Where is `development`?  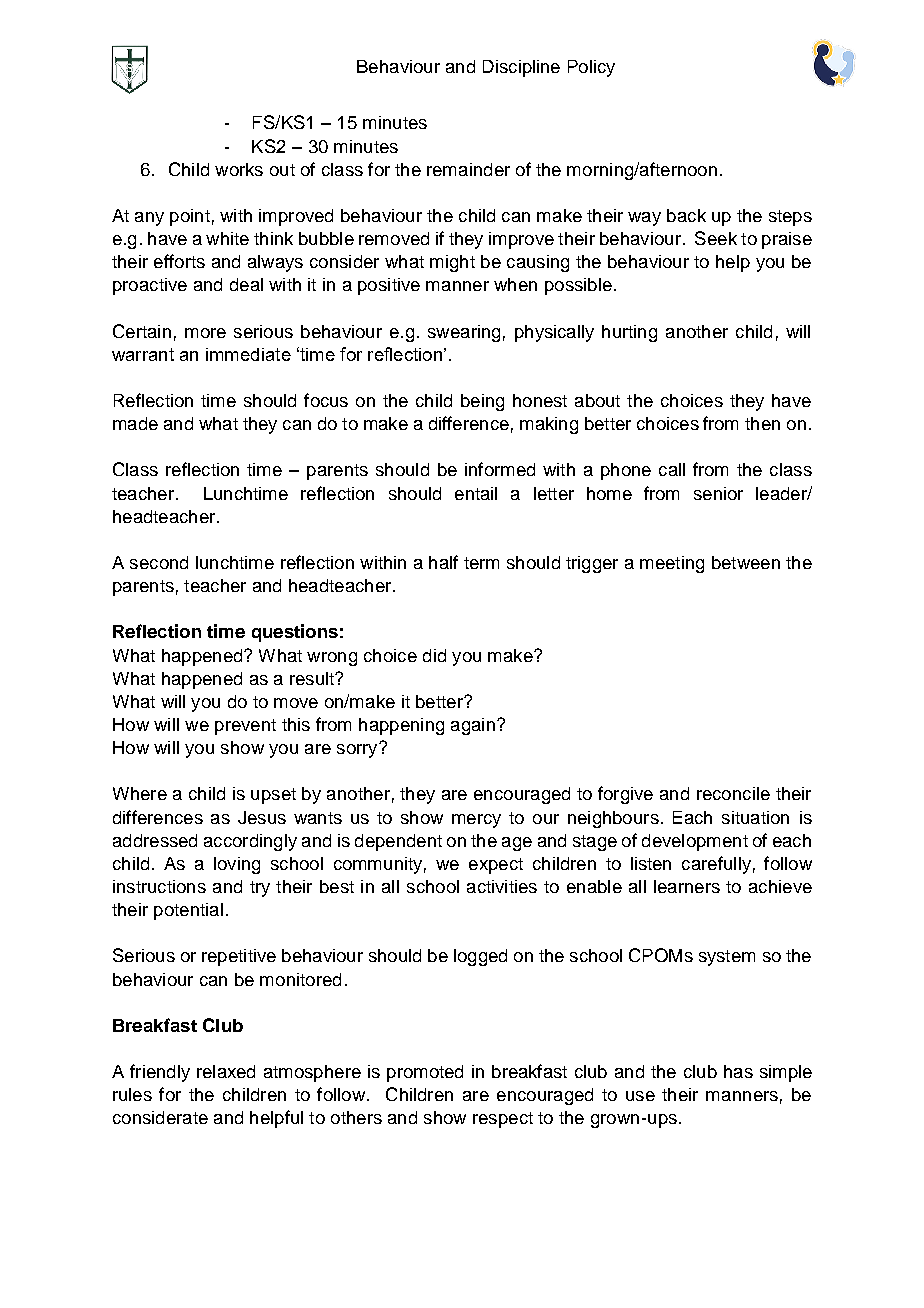
development is located at coordinates (695, 842).
